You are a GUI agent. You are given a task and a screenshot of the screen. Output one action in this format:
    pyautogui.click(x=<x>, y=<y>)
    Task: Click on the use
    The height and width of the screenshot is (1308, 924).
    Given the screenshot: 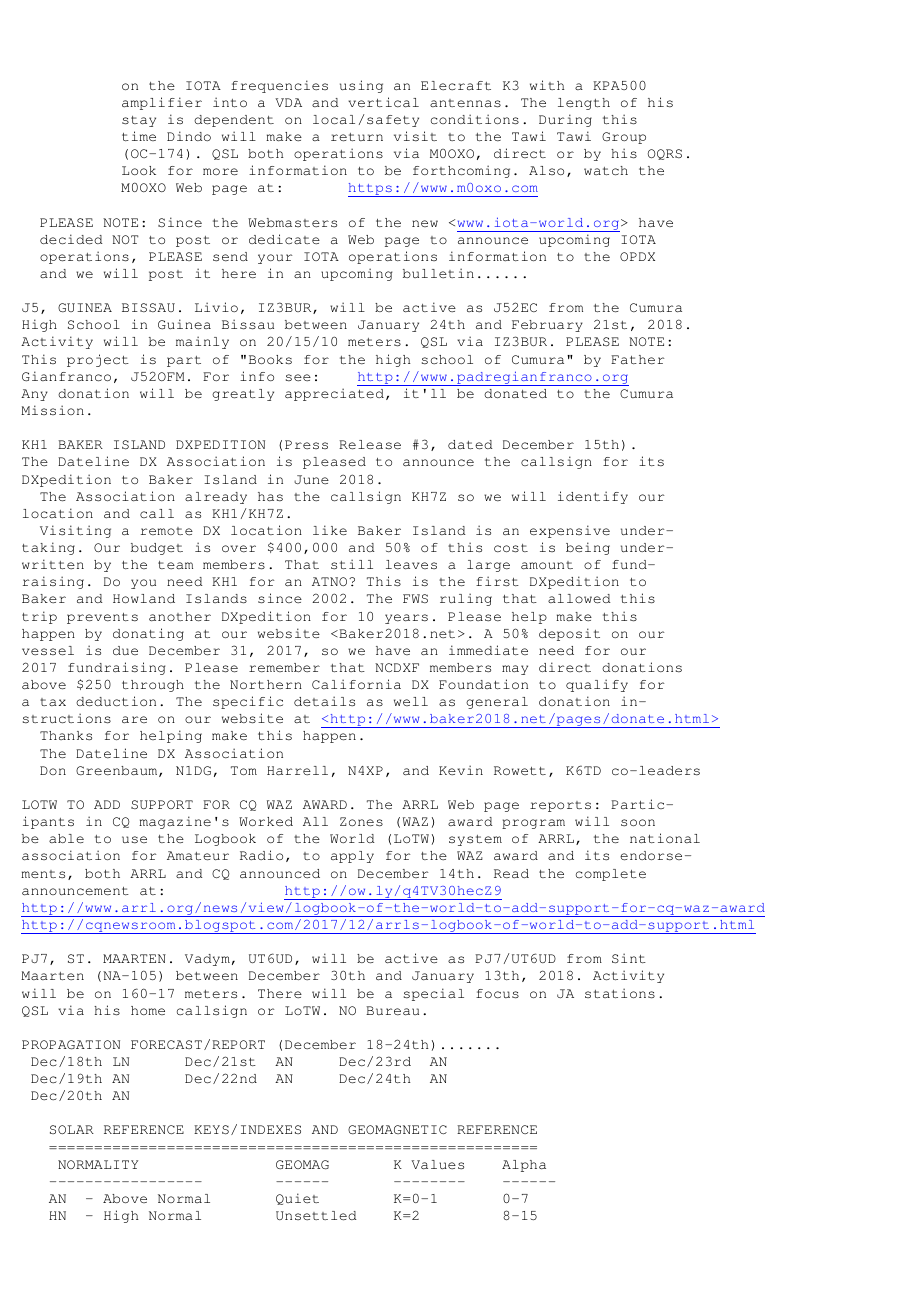 What is the action you would take?
    pyautogui.click(x=134, y=839)
